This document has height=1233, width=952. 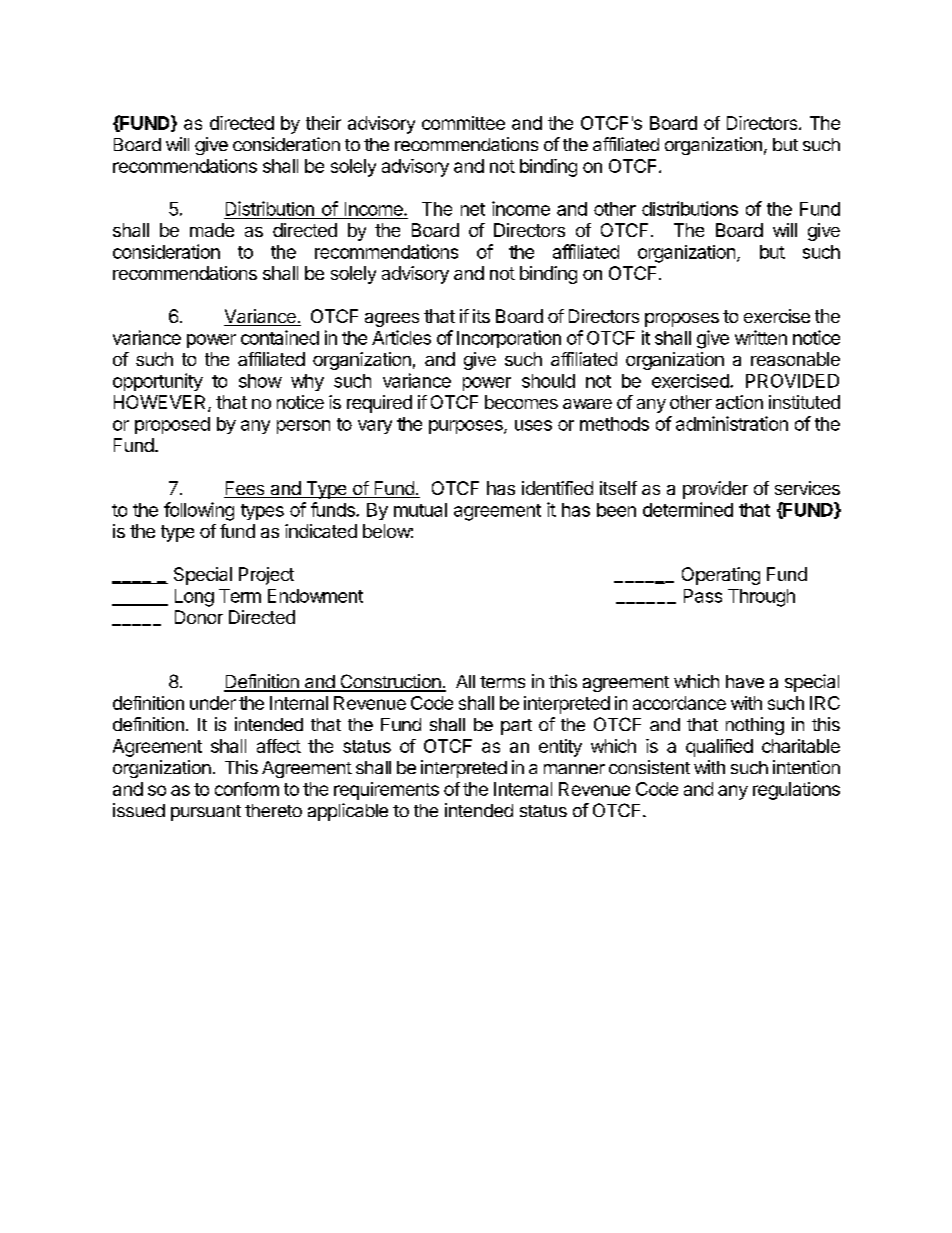 What do you see at coordinates (463, 123) in the document?
I see `committee` at bounding box center [463, 123].
